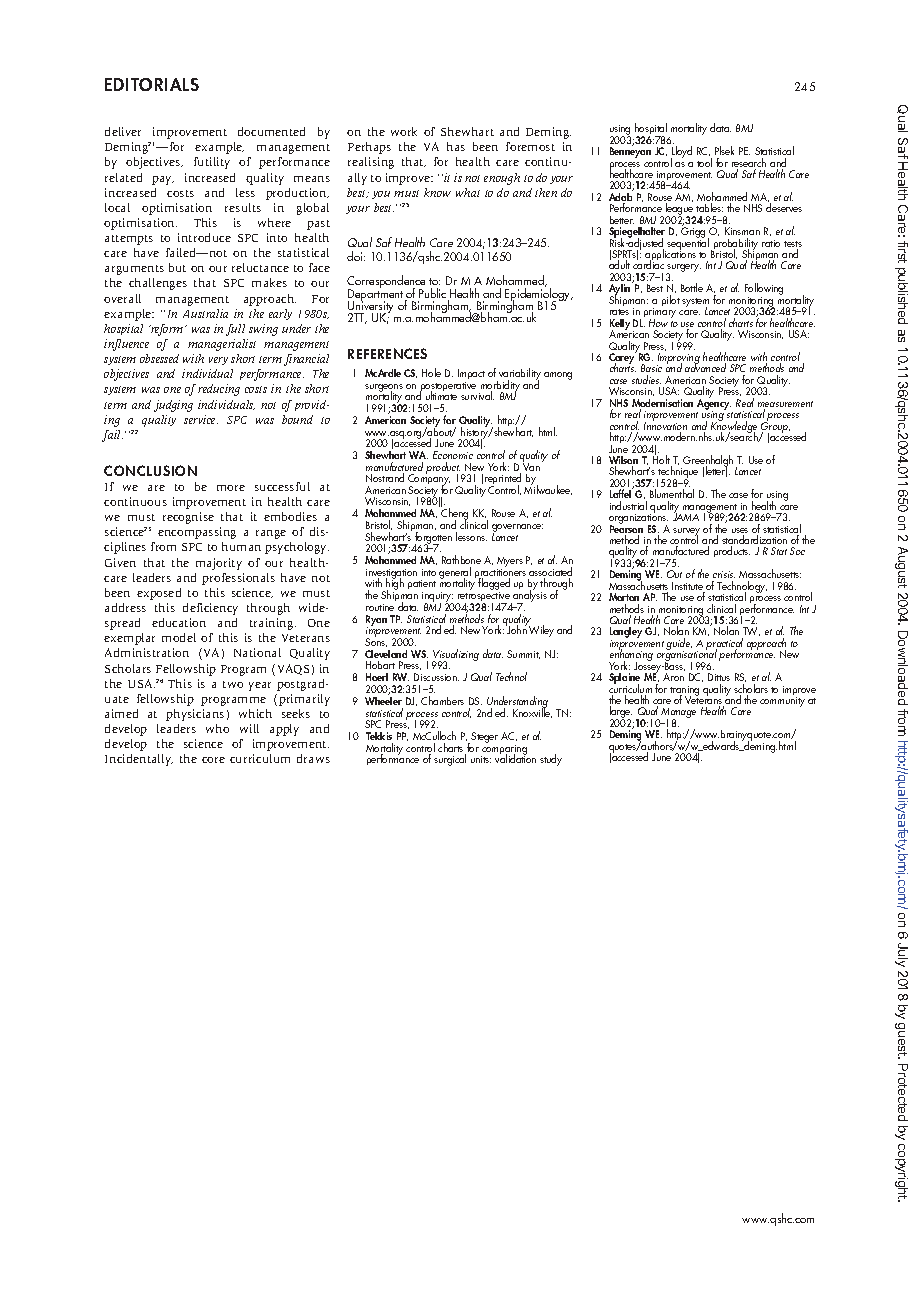 The width and height of the screenshot is (924, 1308). I want to click on work, so click(404, 131).
